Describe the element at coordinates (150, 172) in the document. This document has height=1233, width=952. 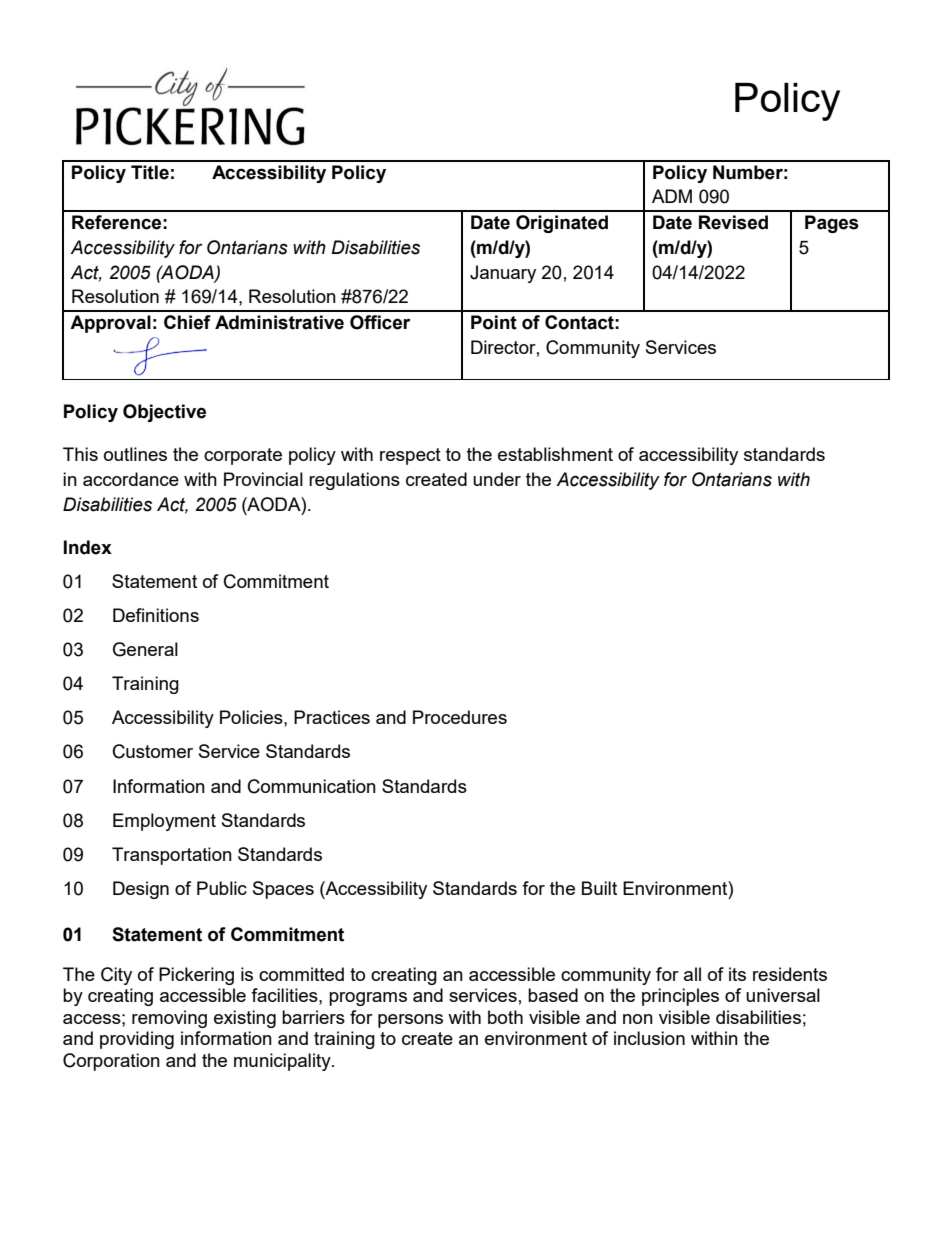
I see `Title` at that location.
